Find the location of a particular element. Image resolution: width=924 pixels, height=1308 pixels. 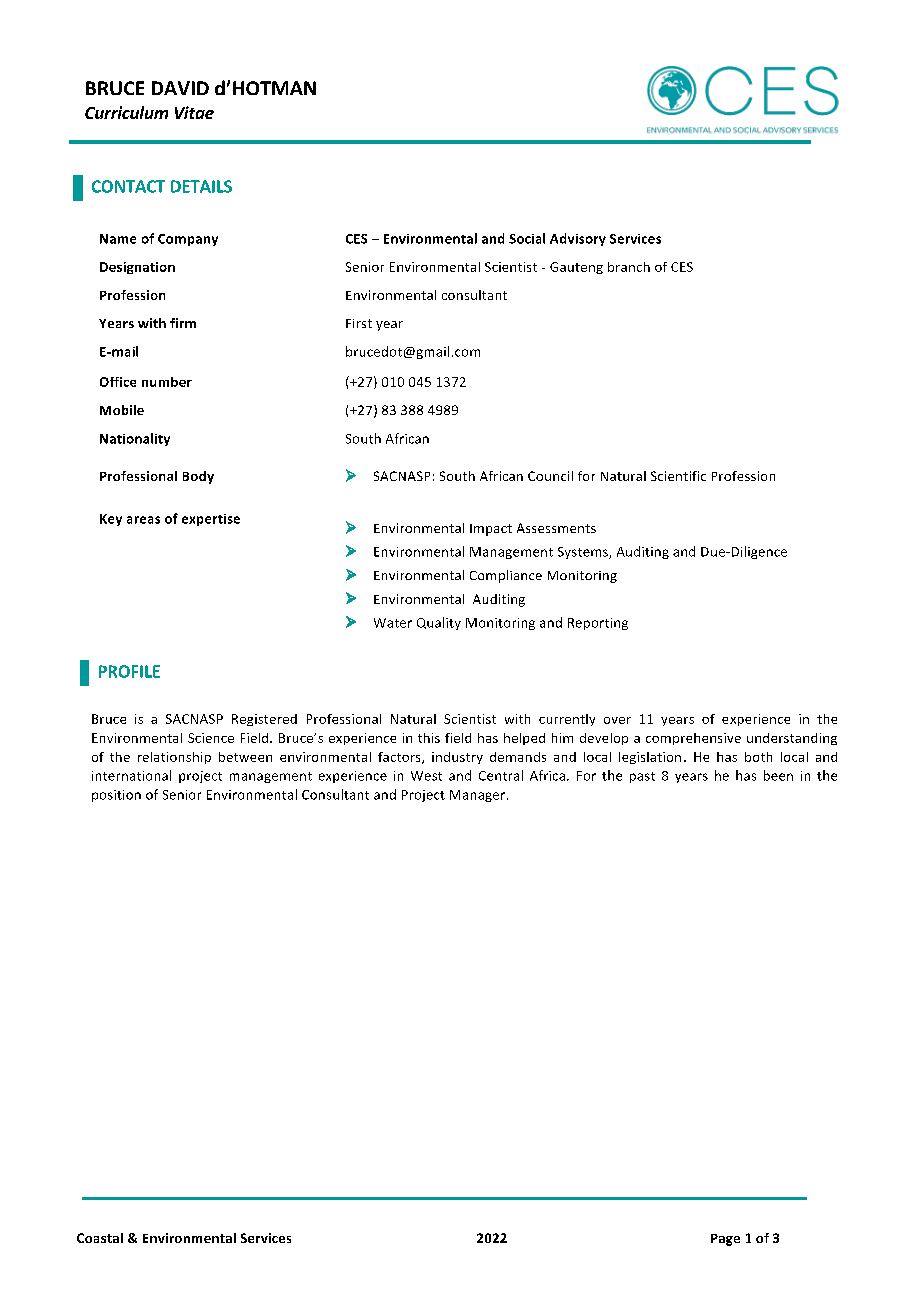

Vitae is located at coordinates (194, 112).
